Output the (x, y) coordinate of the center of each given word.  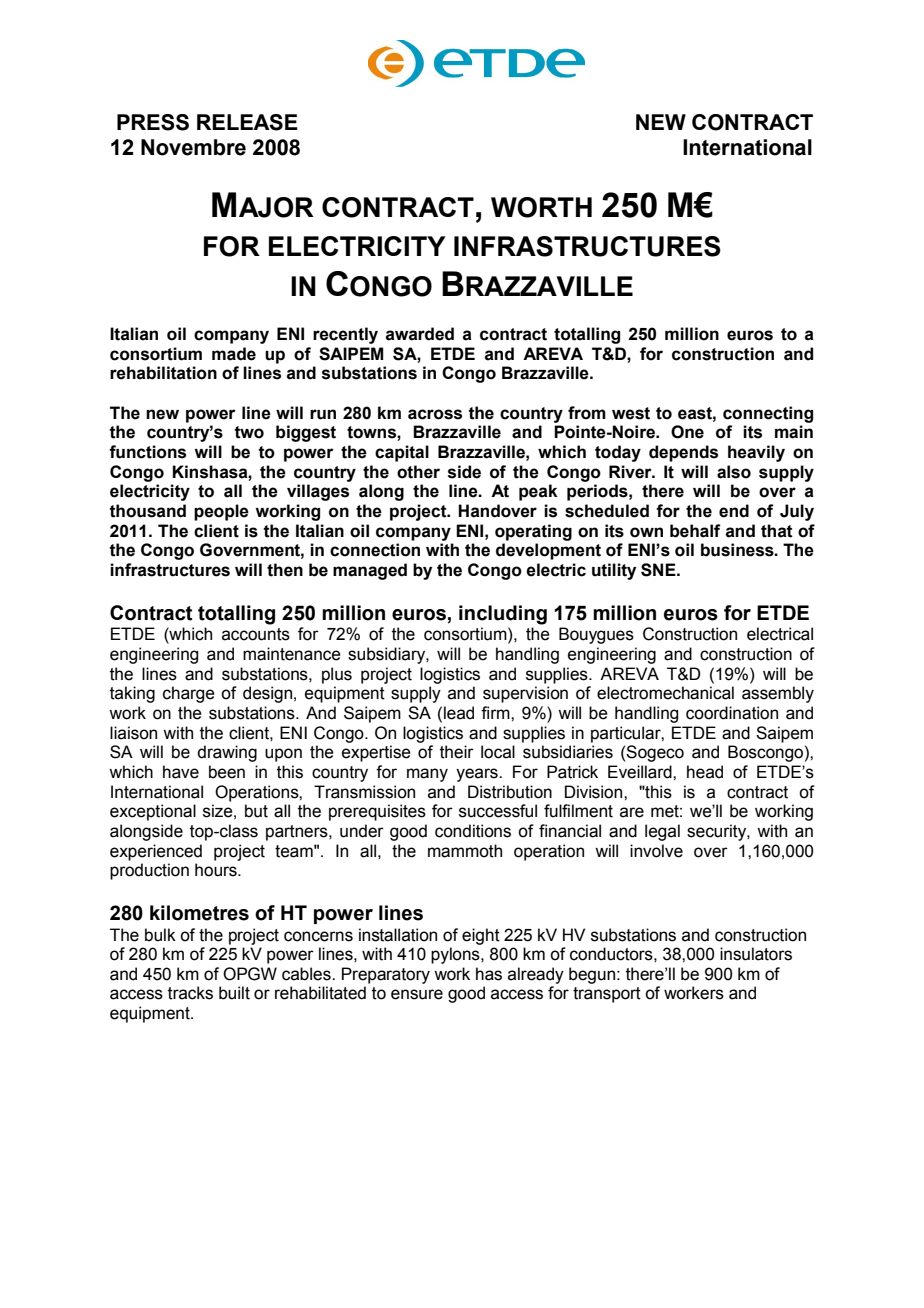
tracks (190, 993)
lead (459, 713)
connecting (768, 414)
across (435, 414)
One (687, 432)
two (249, 432)
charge (189, 694)
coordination (732, 713)
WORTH (541, 207)
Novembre (193, 147)
